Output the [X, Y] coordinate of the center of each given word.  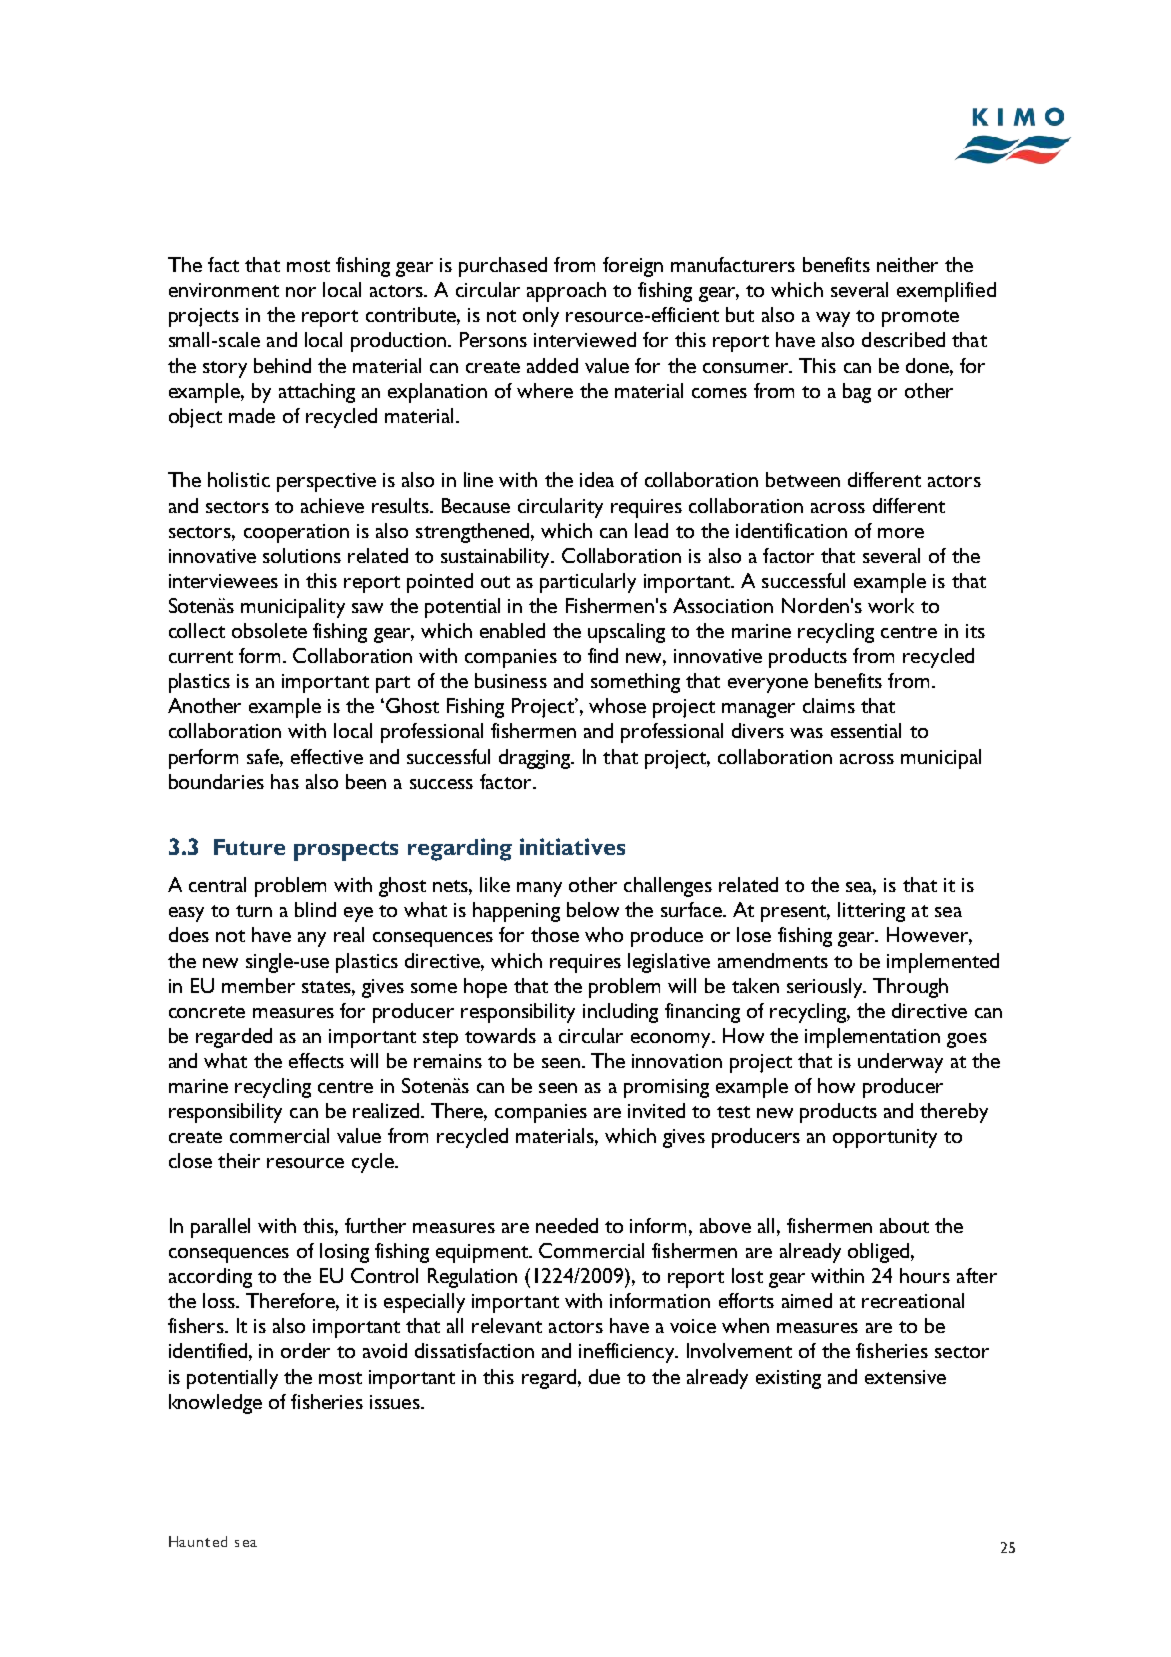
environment [224, 290]
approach [566, 292]
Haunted [198, 1541]
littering [871, 912]
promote [920, 318]
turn [254, 911]
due [604, 1376]
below [593, 909]
